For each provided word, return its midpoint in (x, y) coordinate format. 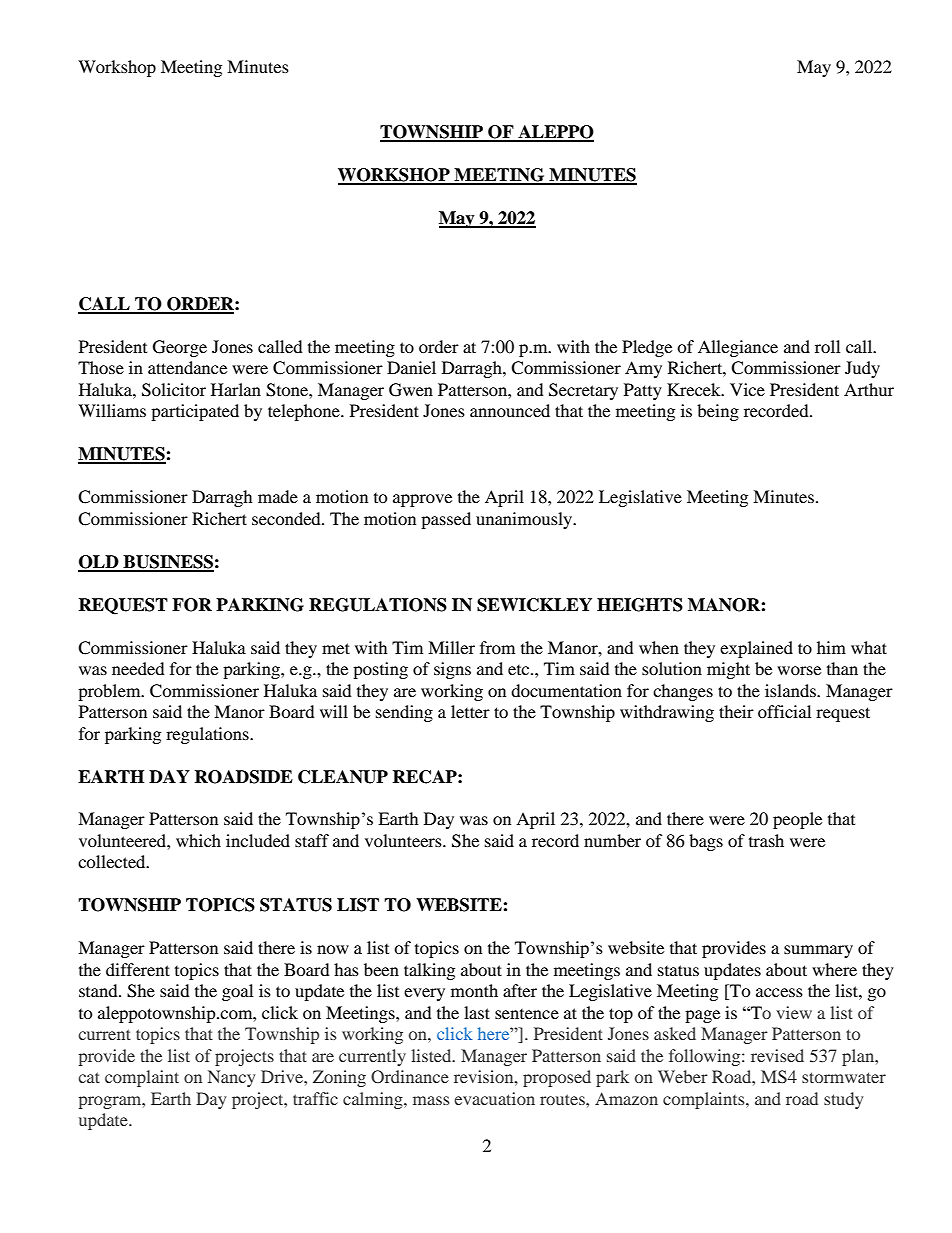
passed (446, 520)
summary (818, 951)
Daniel (411, 367)
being (718, 412)
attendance (187, 367)
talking (429, 971)
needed (138, 668)
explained (756, 649)
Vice (747, 389)
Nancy (231, 1078)
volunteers (404, 840)
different (138, 969)
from (497, 647)
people (797, 820)
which (198, 840)
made (278, 496)
